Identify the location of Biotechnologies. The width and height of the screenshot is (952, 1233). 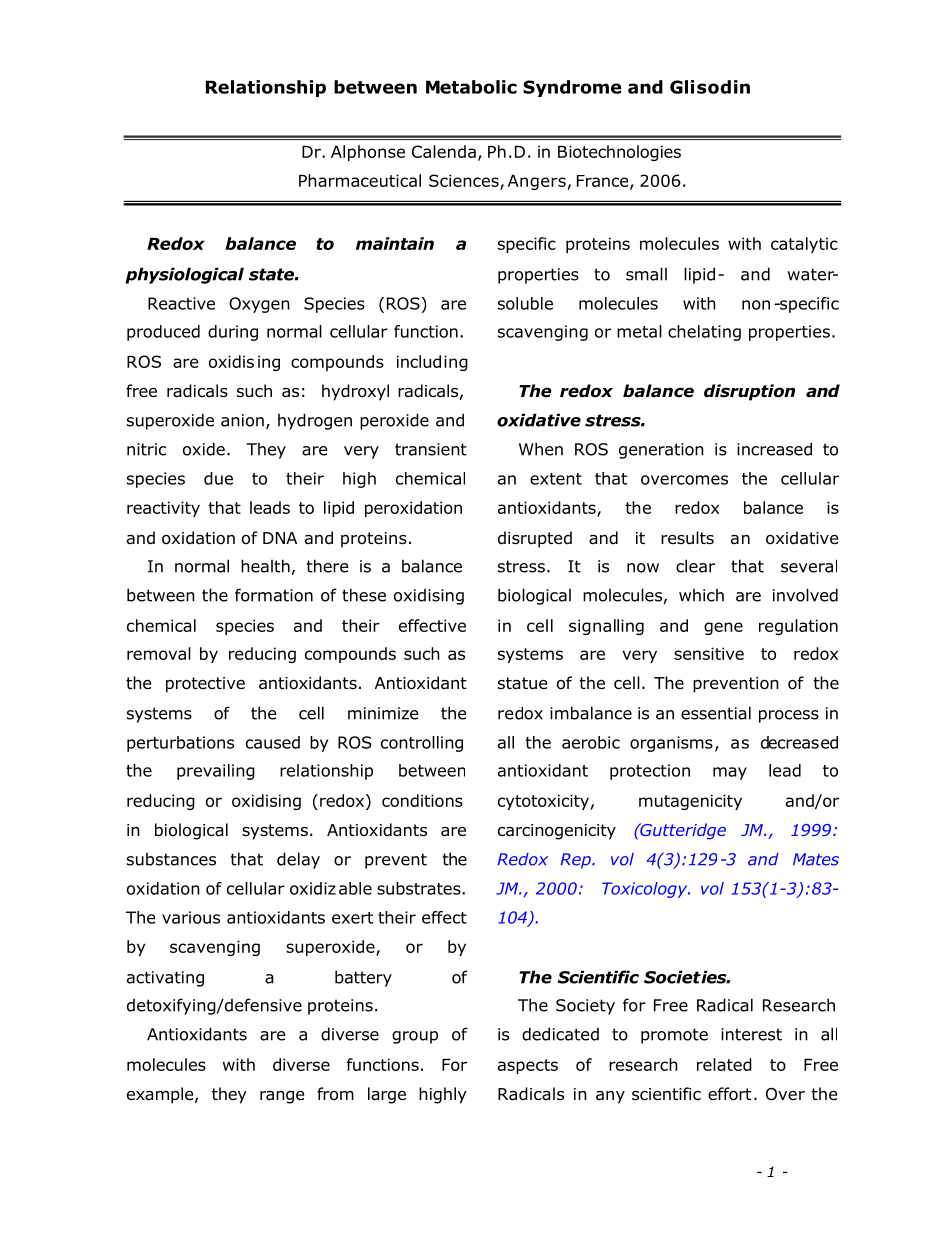
(619, 153).
